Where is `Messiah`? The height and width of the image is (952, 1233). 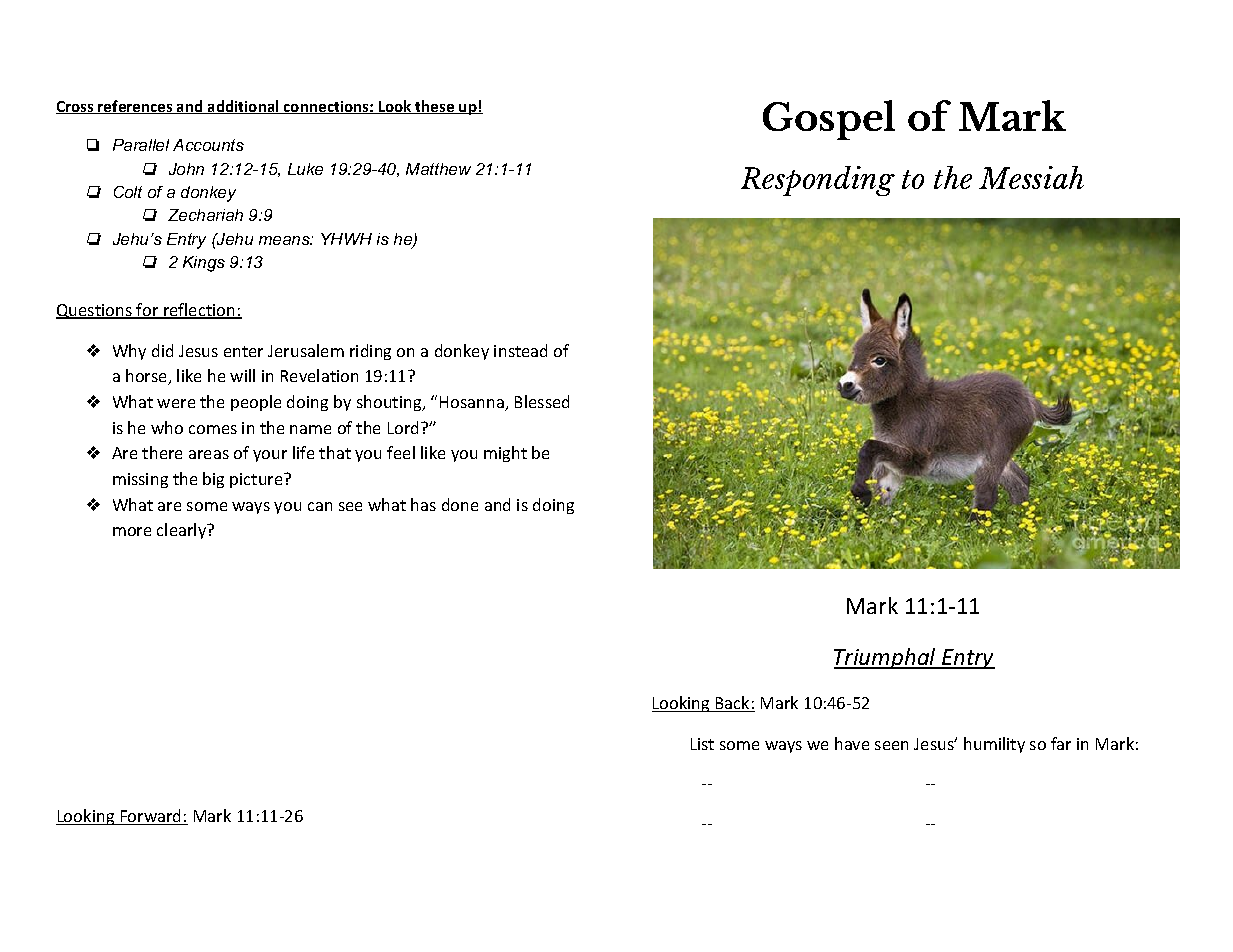 Messiah is located at coordinates (1031, 177).
